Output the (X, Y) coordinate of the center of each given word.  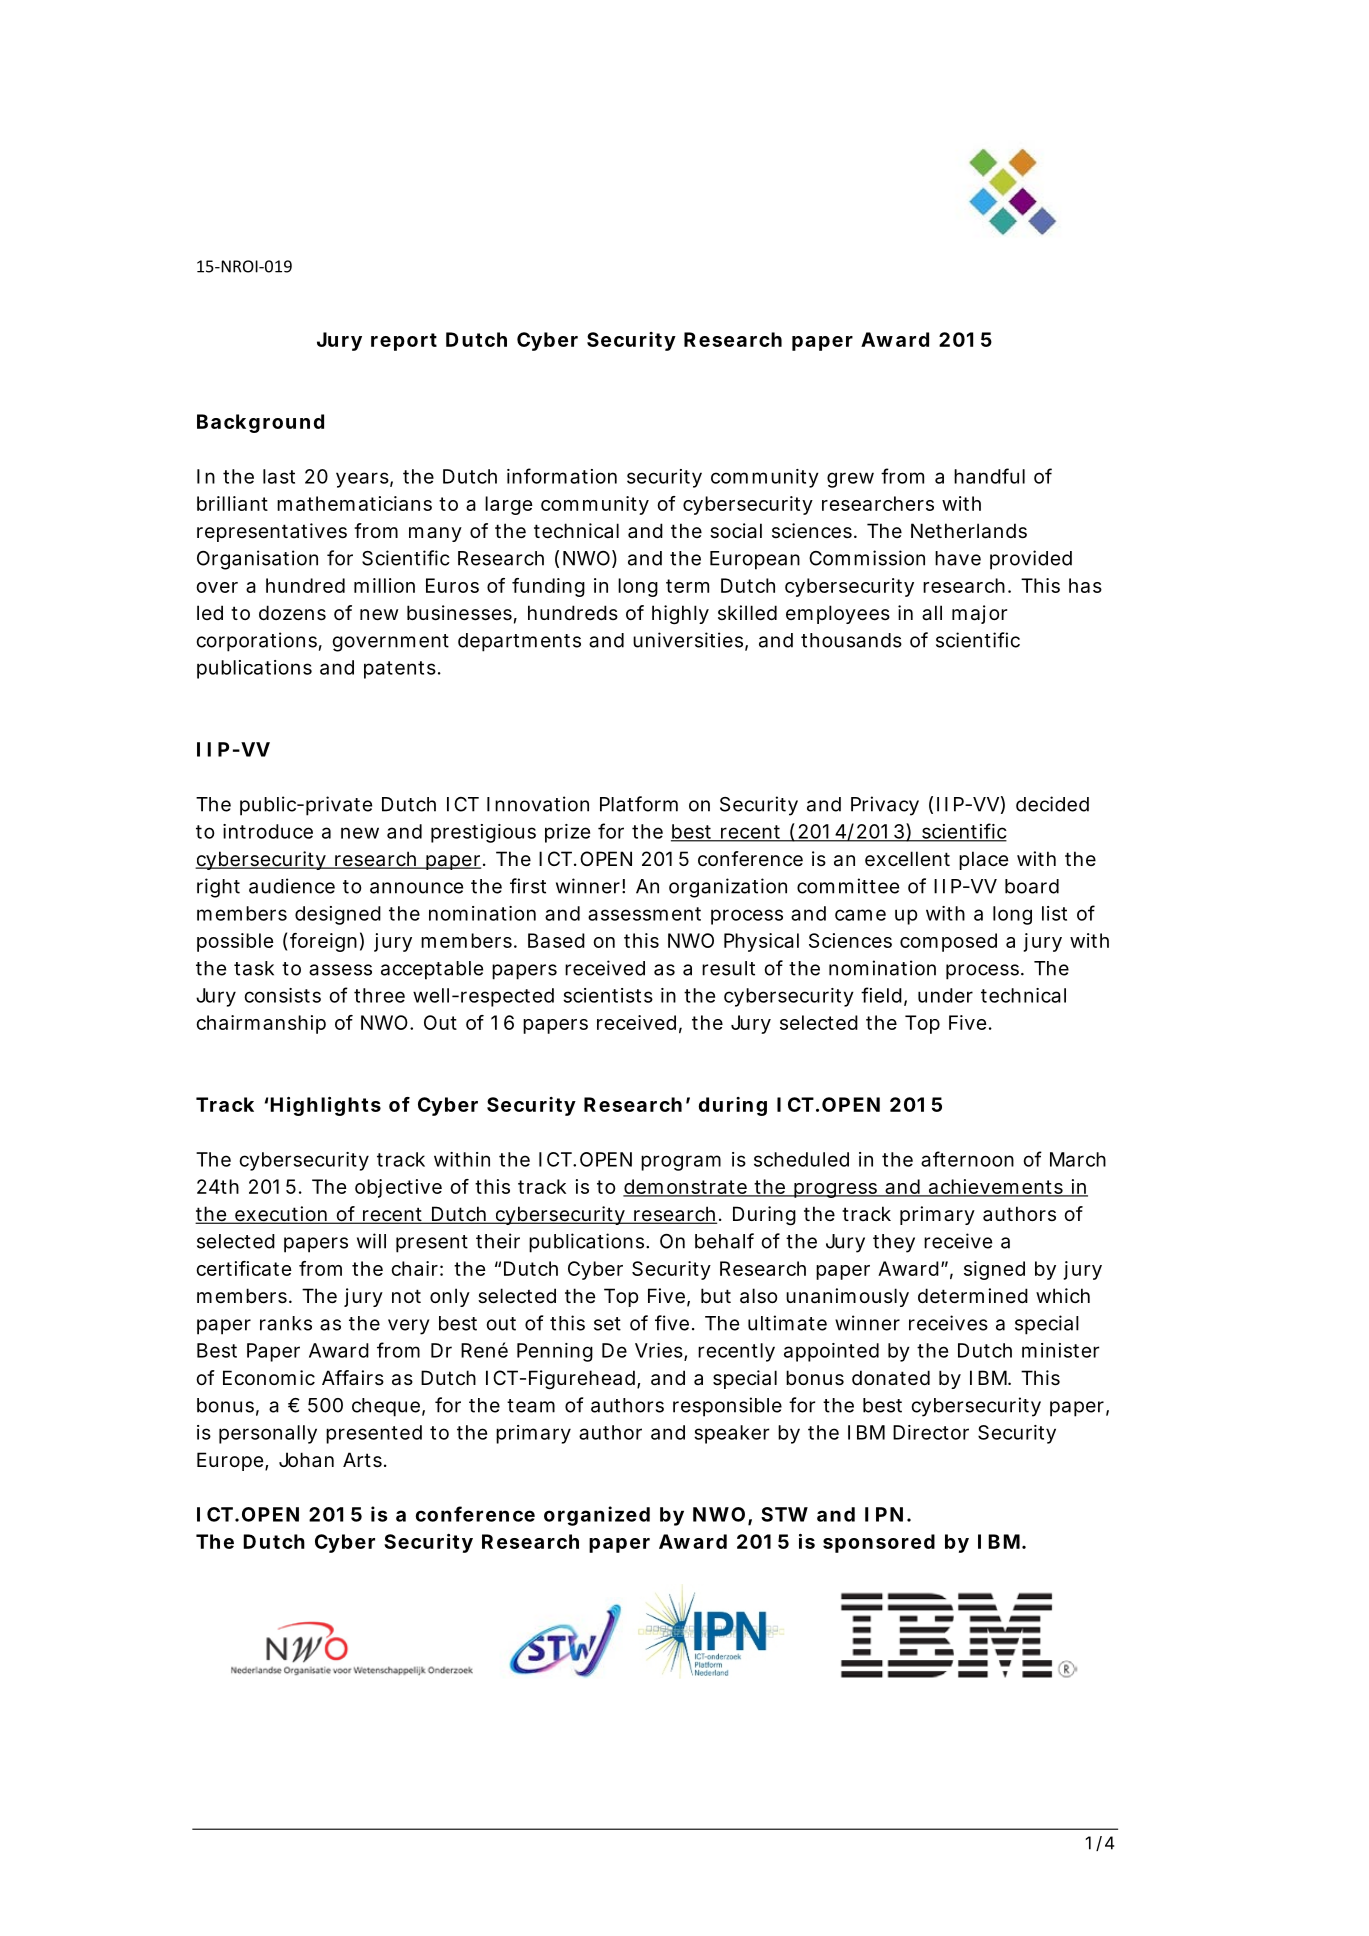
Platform (639, 804)
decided (1052, 804)
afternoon (967, 1159)
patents (400, 670)
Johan (306, 1459)
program (681, 1163)
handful (989, 476)
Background (260, 423)
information (562, 476)
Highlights (325, 1106)
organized (597, 1516)
